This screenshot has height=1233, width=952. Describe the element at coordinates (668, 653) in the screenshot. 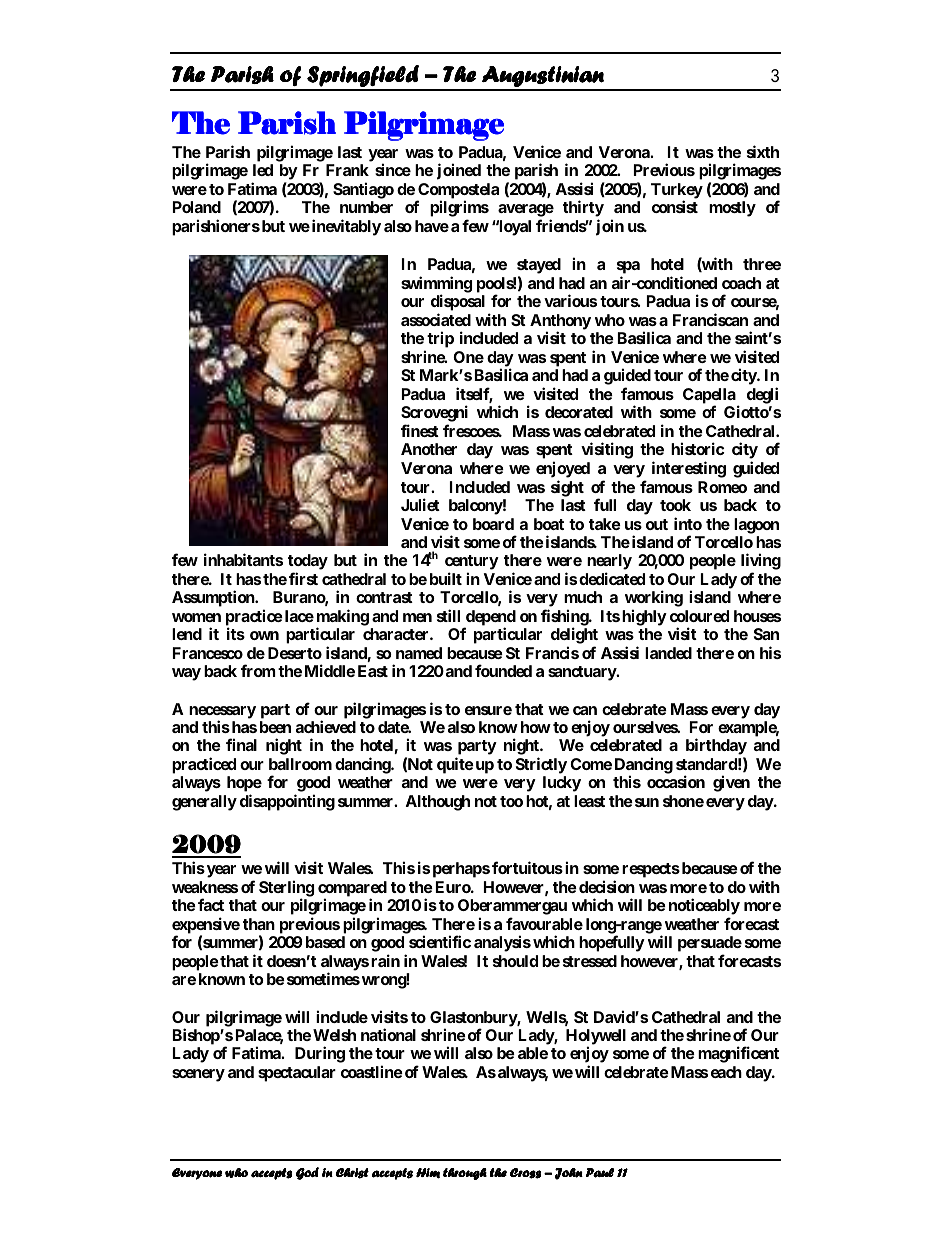

I see `landed` at that location.
